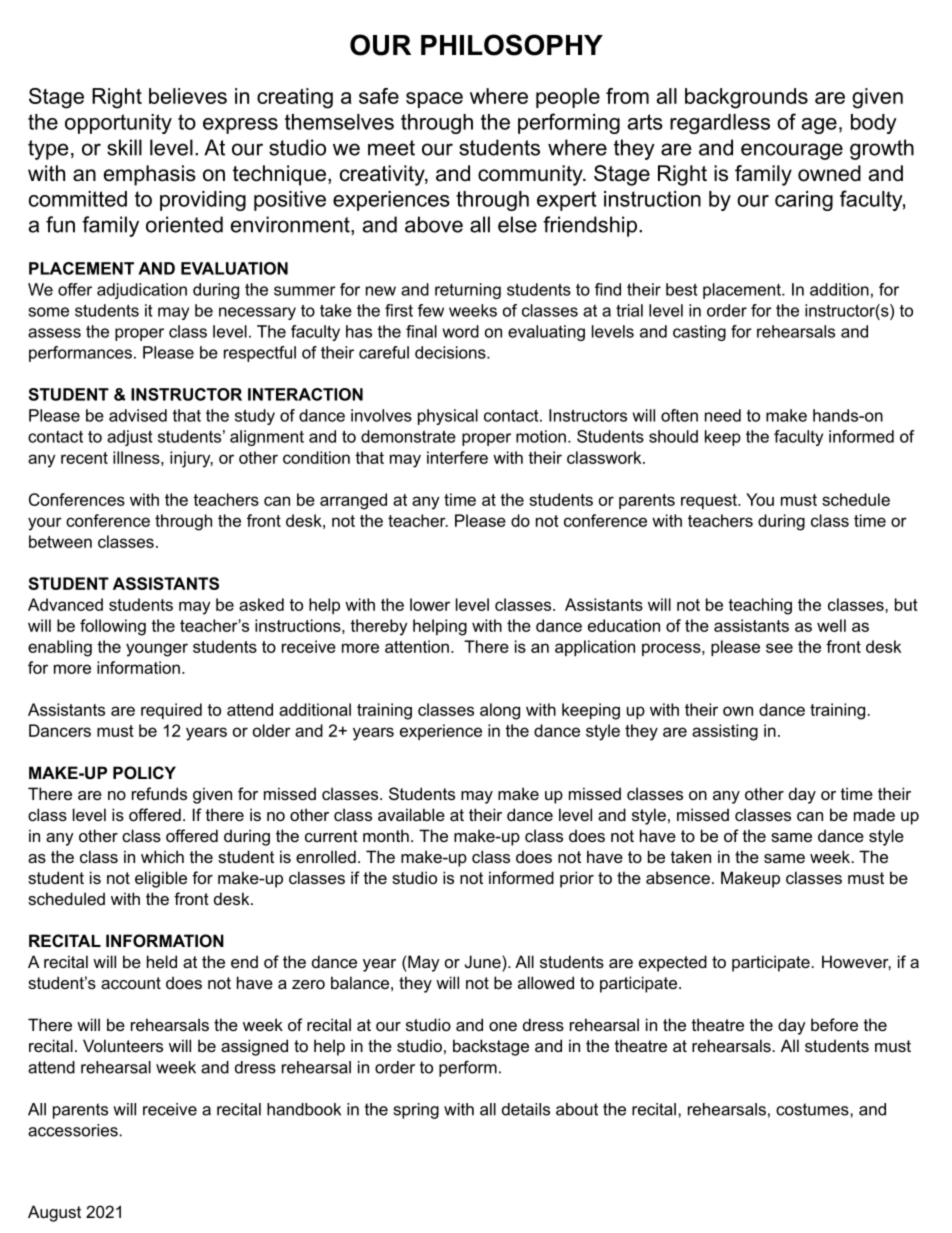  Describe the element at coordinates (157, 650) in the screenshot. I see `younger` at that location.
